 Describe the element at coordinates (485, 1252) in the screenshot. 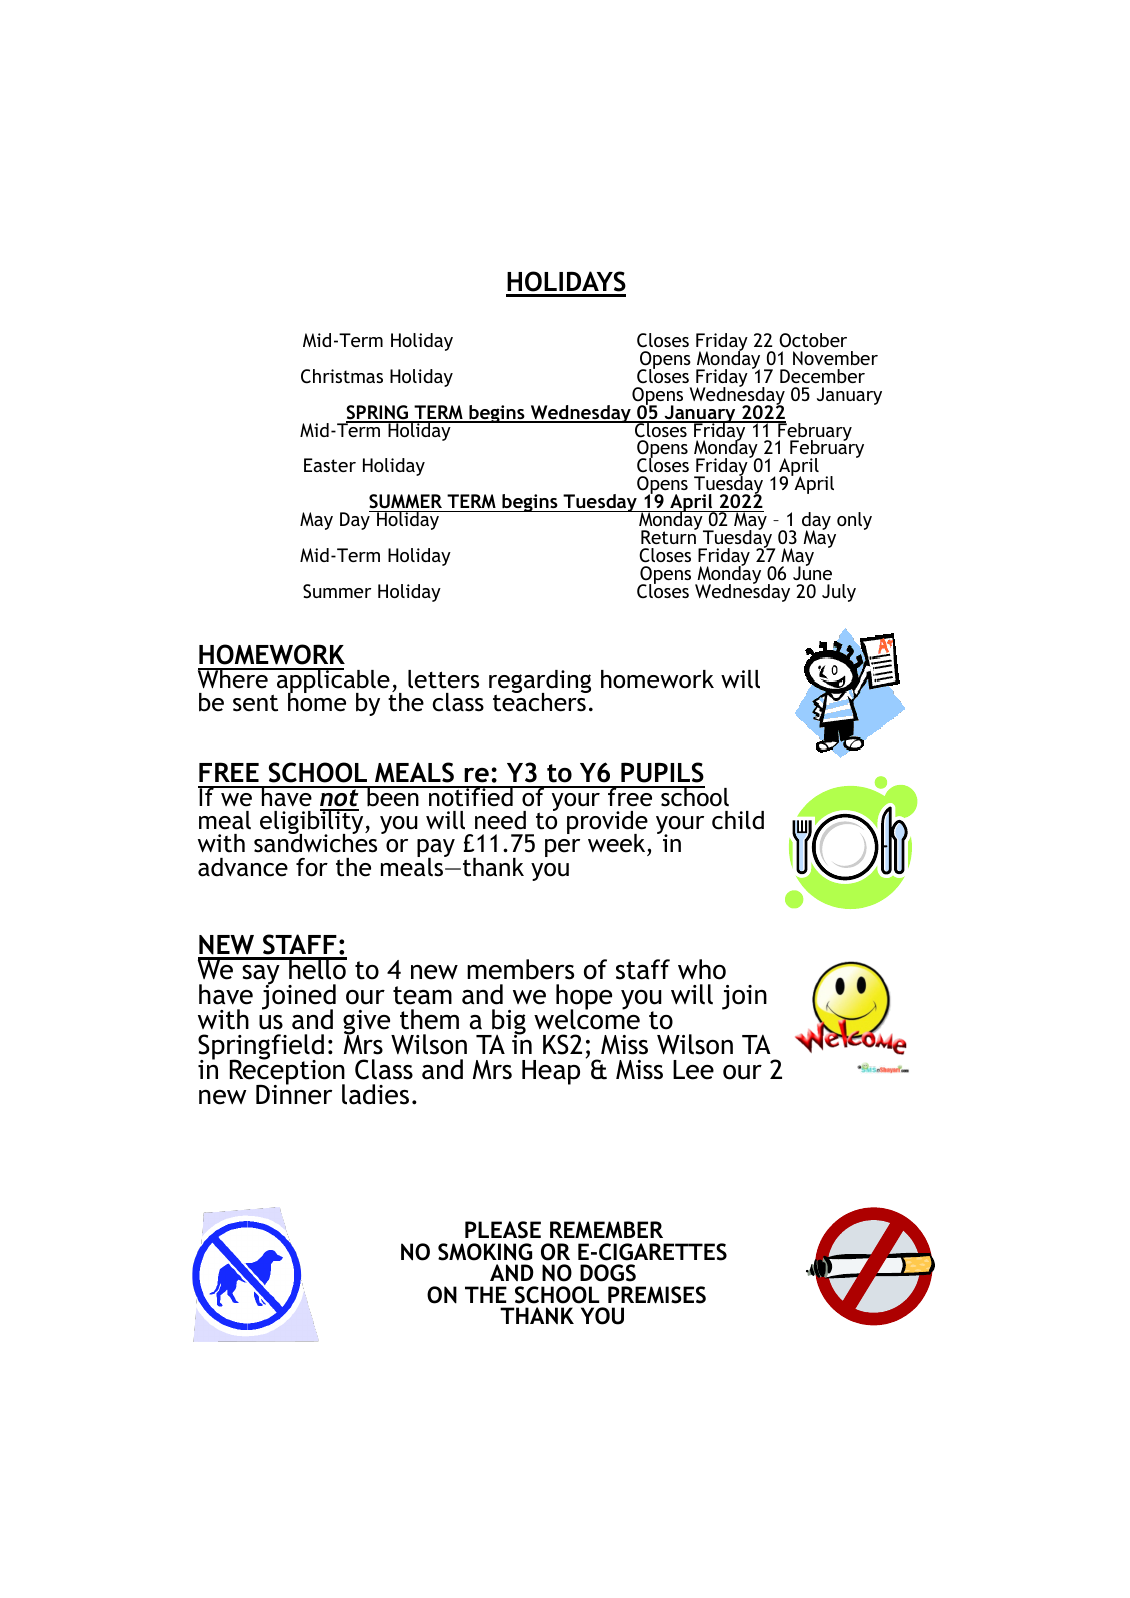

I see `SMOKING` at that location.
